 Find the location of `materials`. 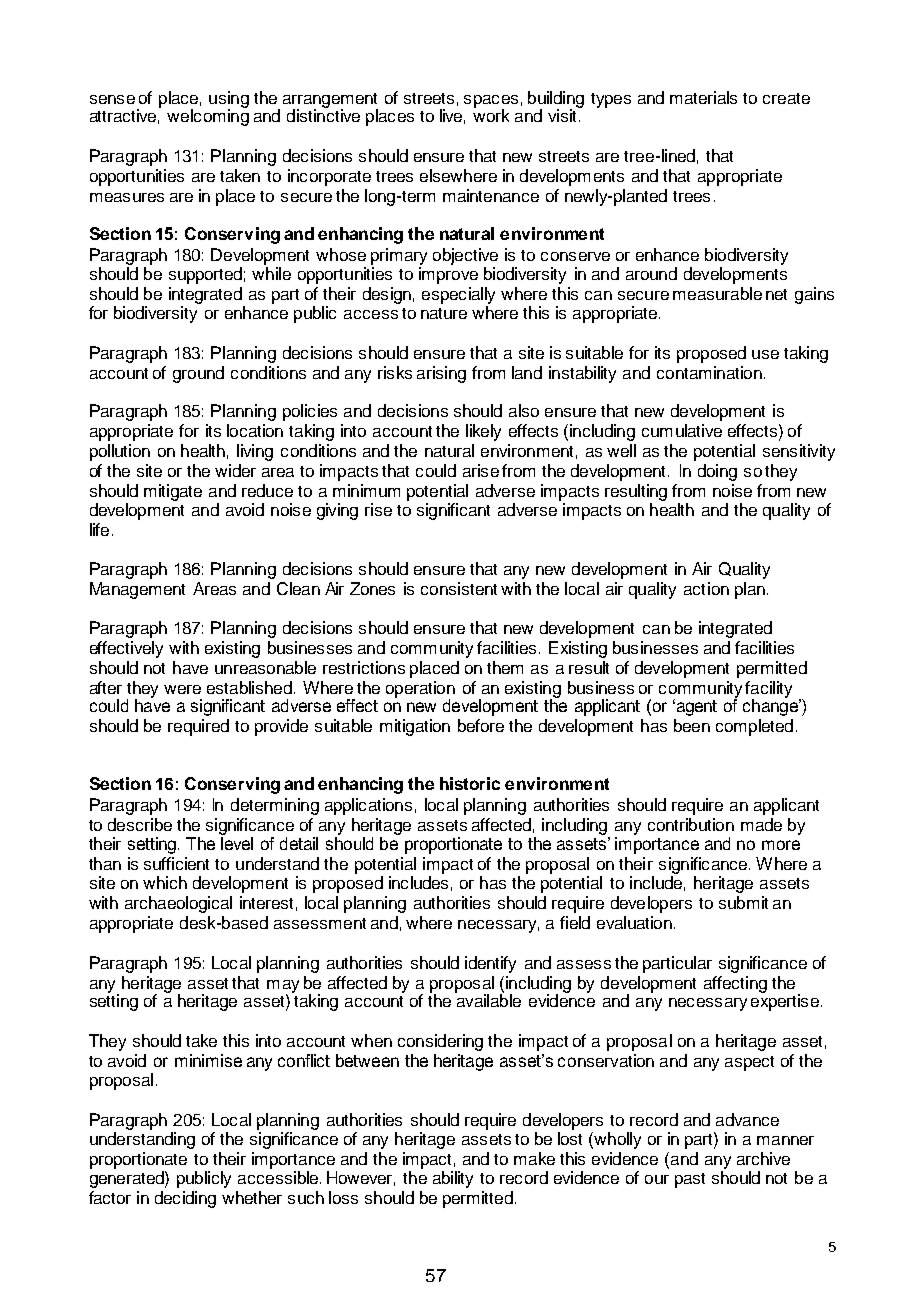

materials is located at coordinates (703, 97).
